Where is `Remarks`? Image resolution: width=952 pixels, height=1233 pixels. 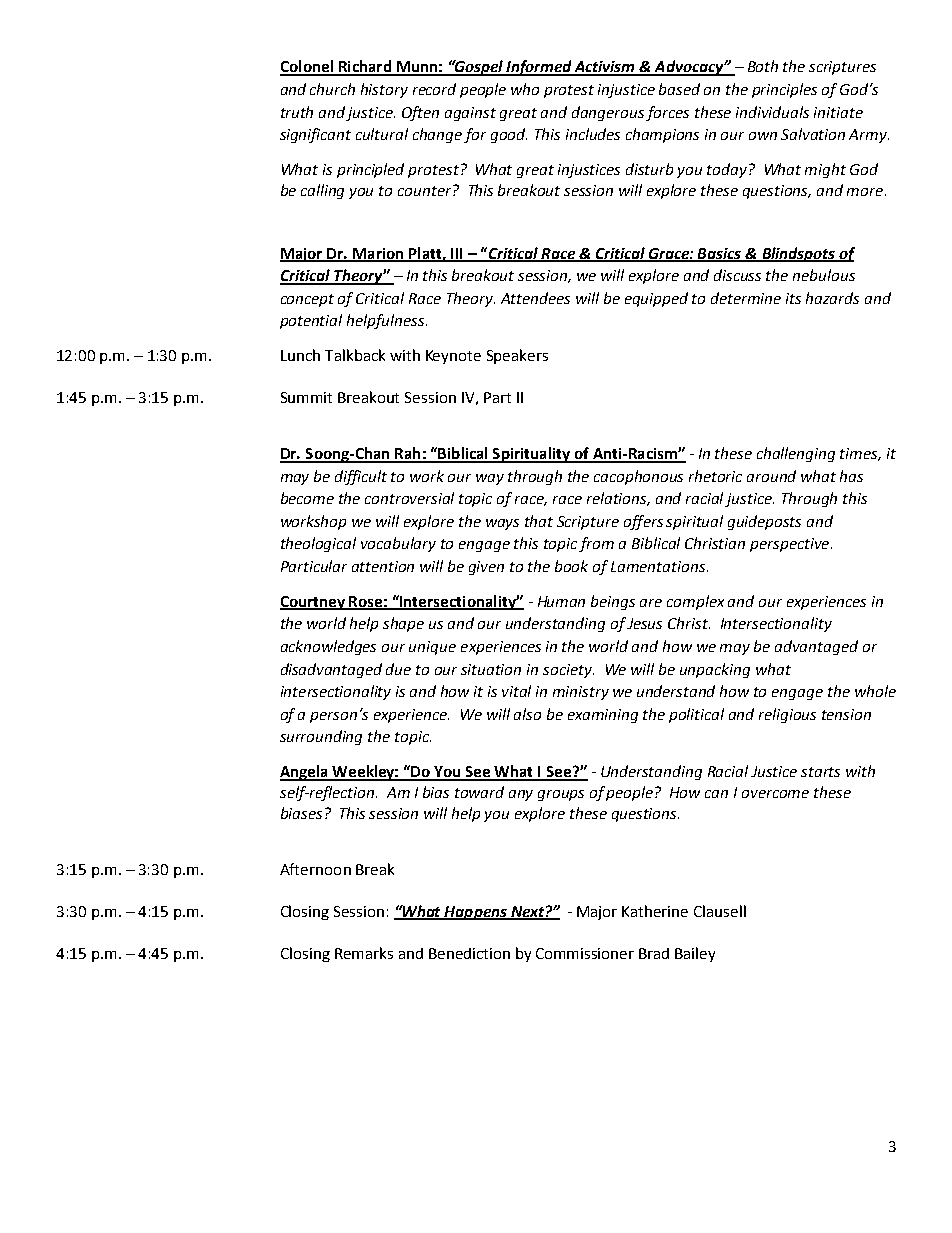
Remarks is located at coordinates (364, 953).
